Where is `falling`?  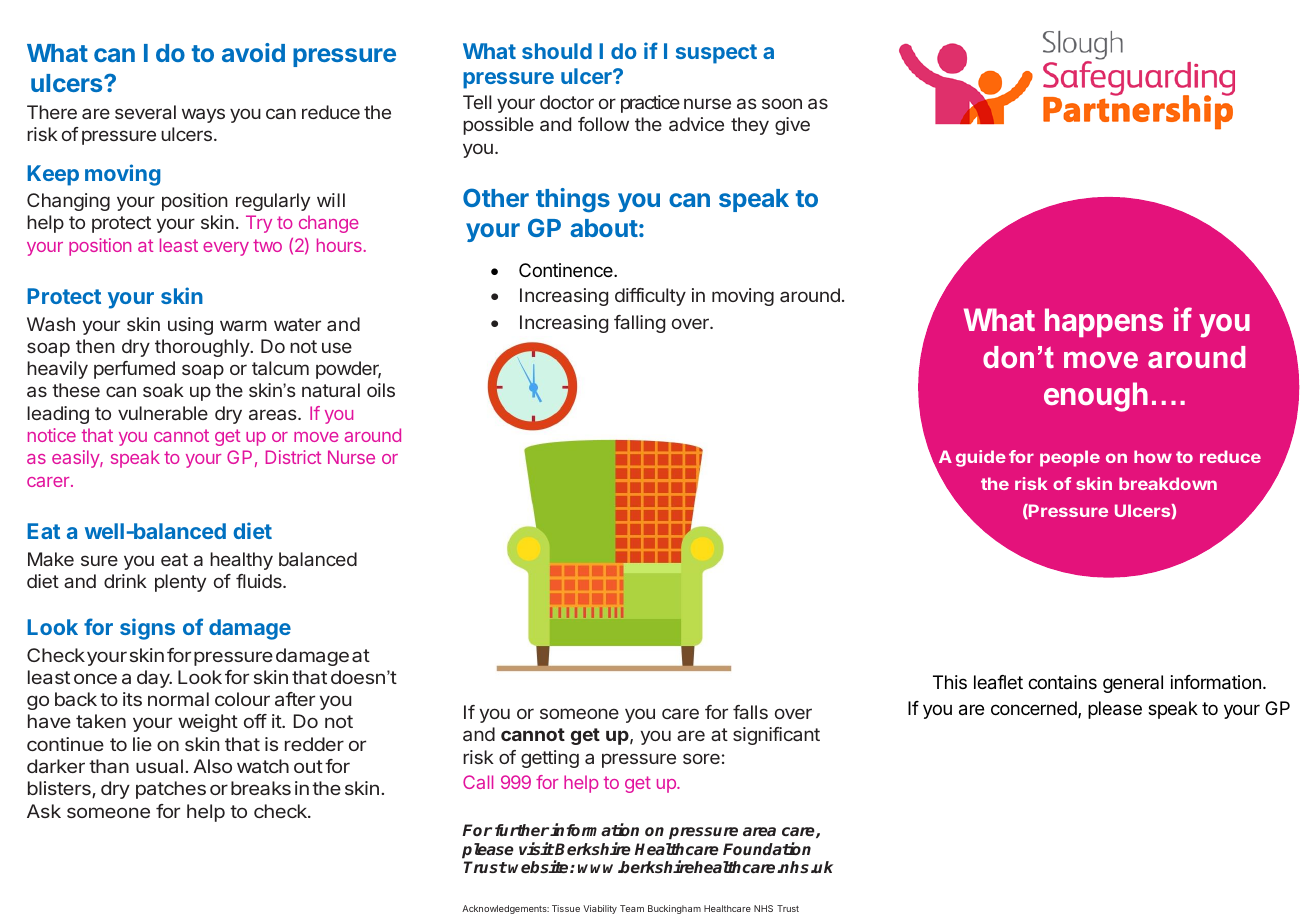 falling is located at coordinates (639, 324).
